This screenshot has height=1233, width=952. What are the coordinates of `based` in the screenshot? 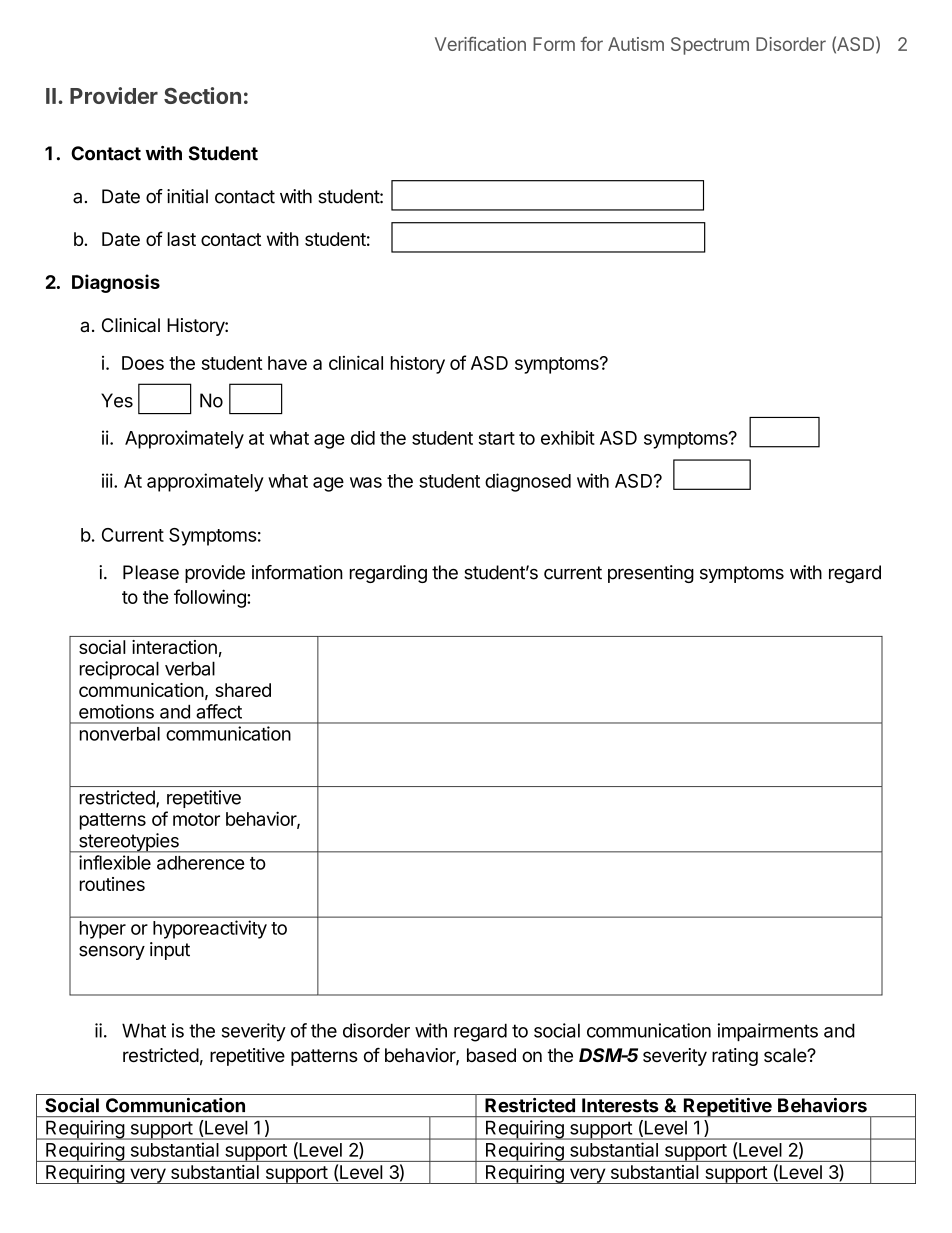 It's located at (491, 1055).
